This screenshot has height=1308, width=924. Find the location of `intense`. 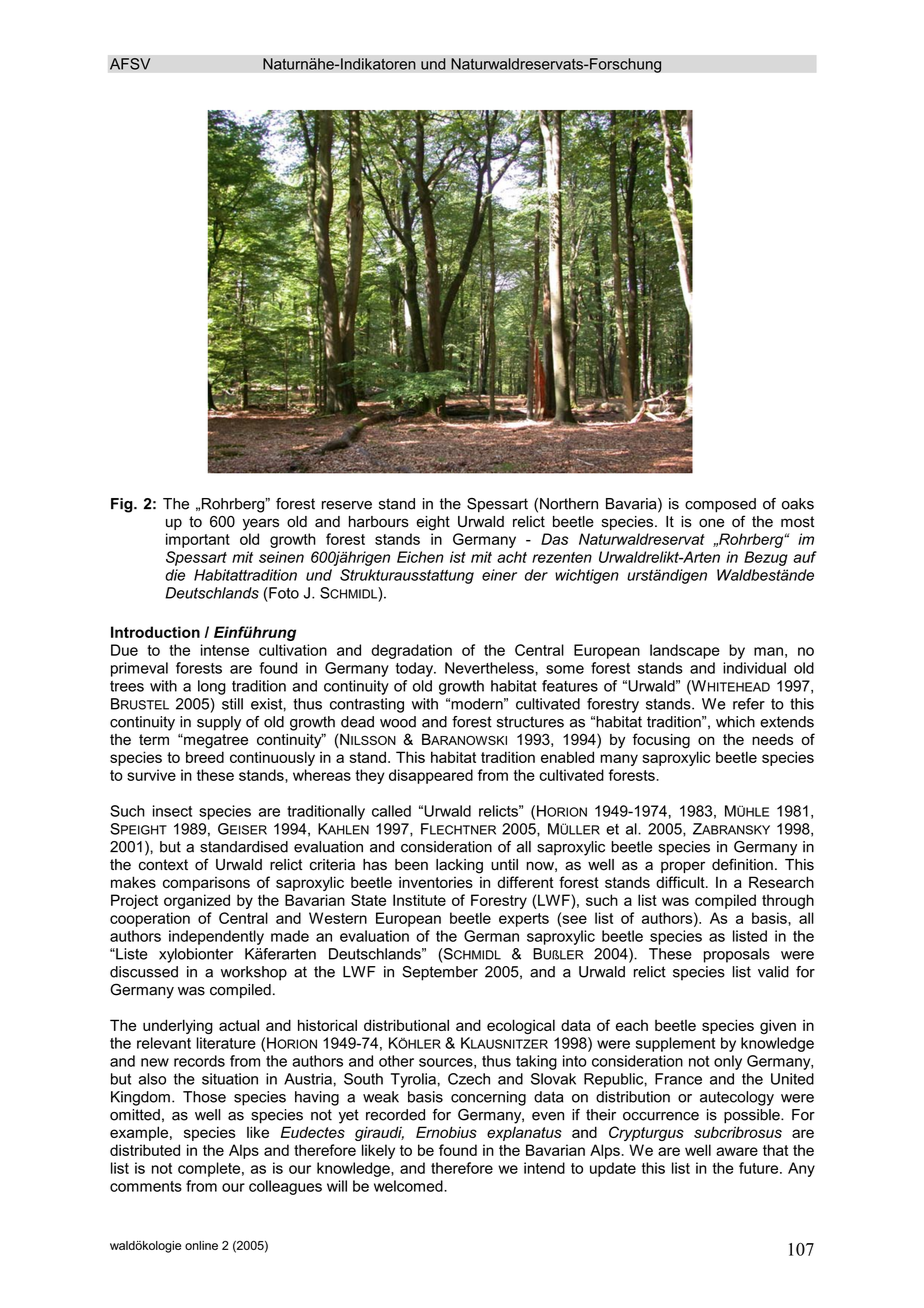

intense is located at coordinates (225, 650).
